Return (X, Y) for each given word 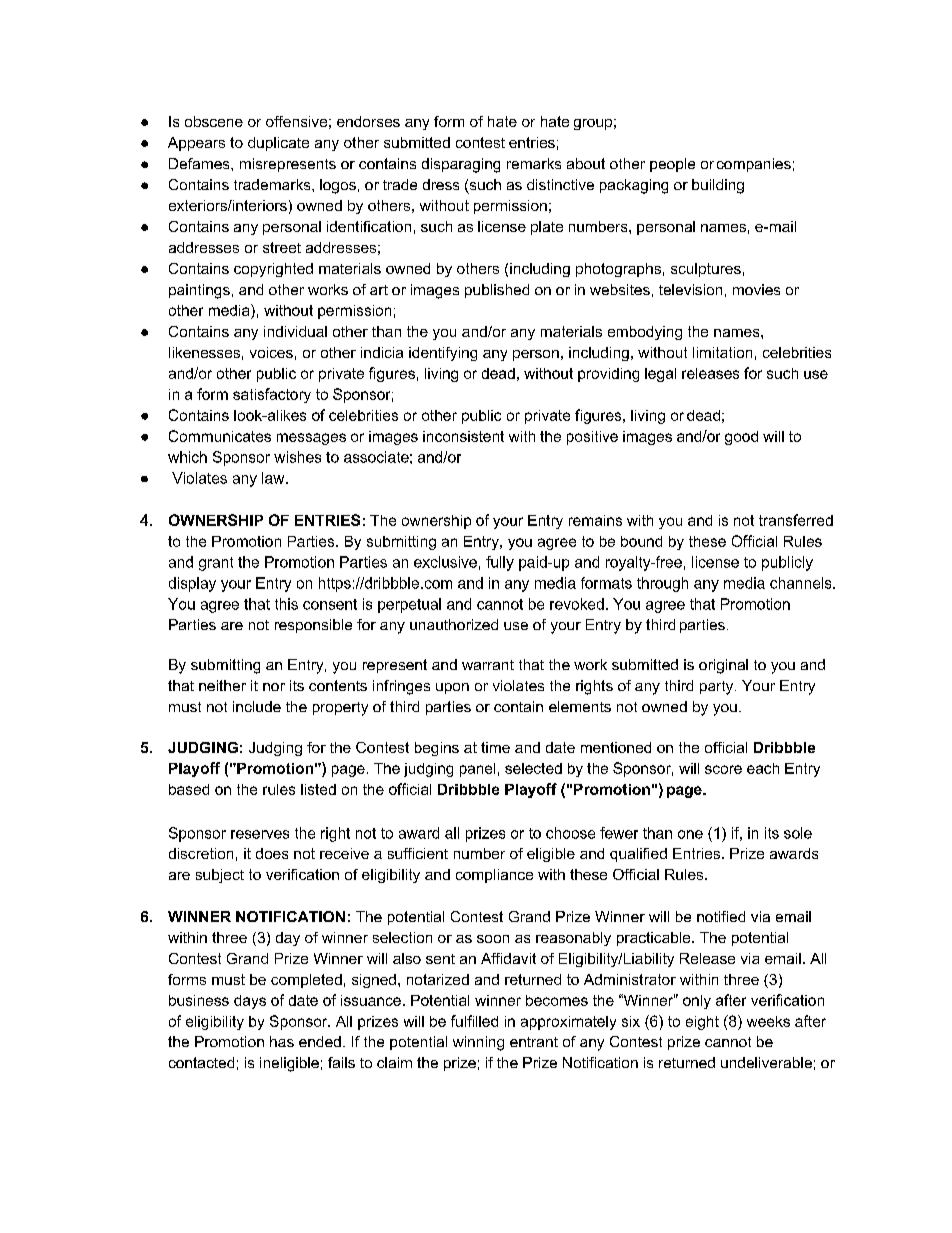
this (286, 604)
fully (500, 563)
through (662, 584)
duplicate (278, 144)
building (718, 186)
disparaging (461, 165)
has (282, 1041)
